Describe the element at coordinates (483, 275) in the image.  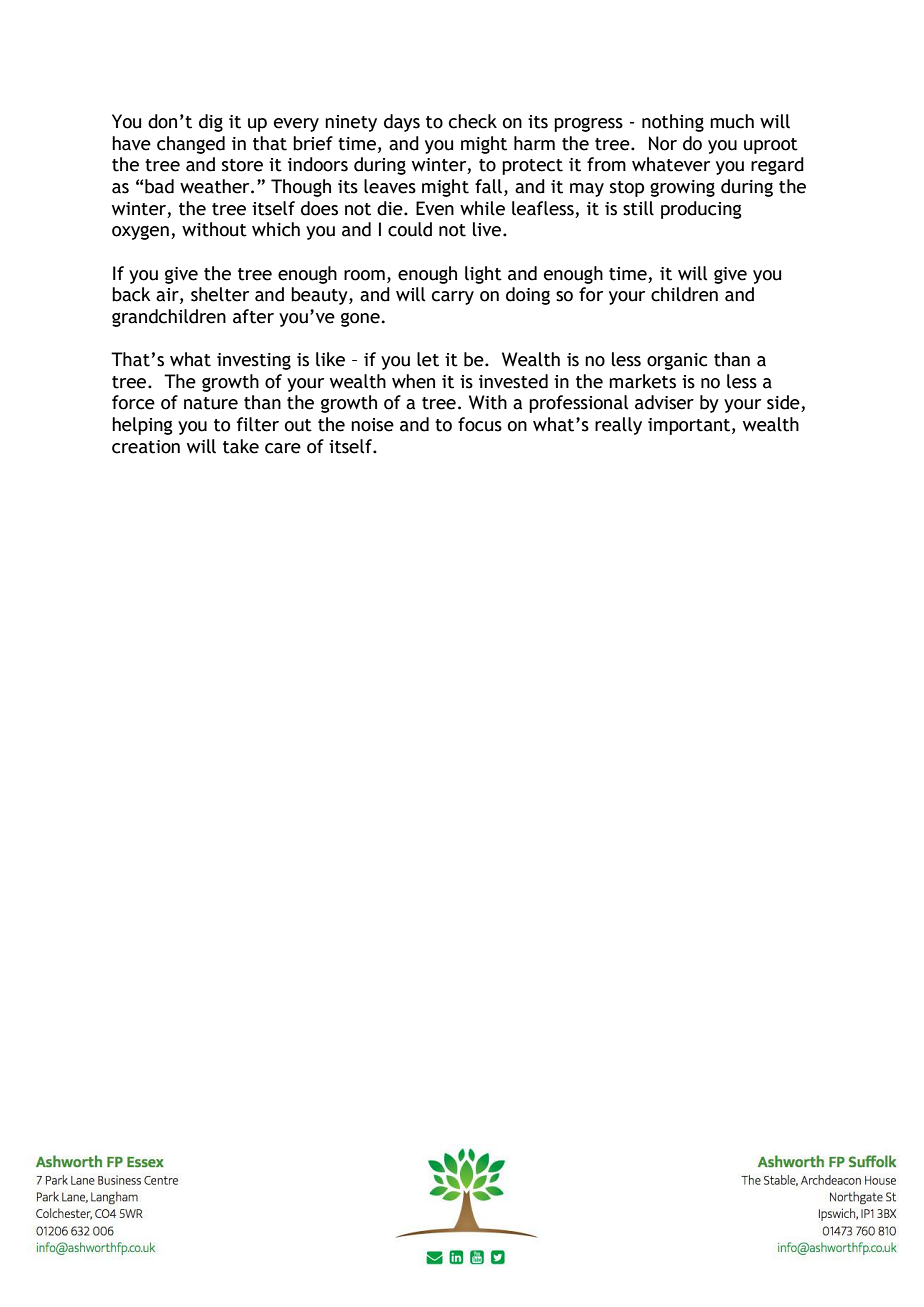
I see `light` at that location.
